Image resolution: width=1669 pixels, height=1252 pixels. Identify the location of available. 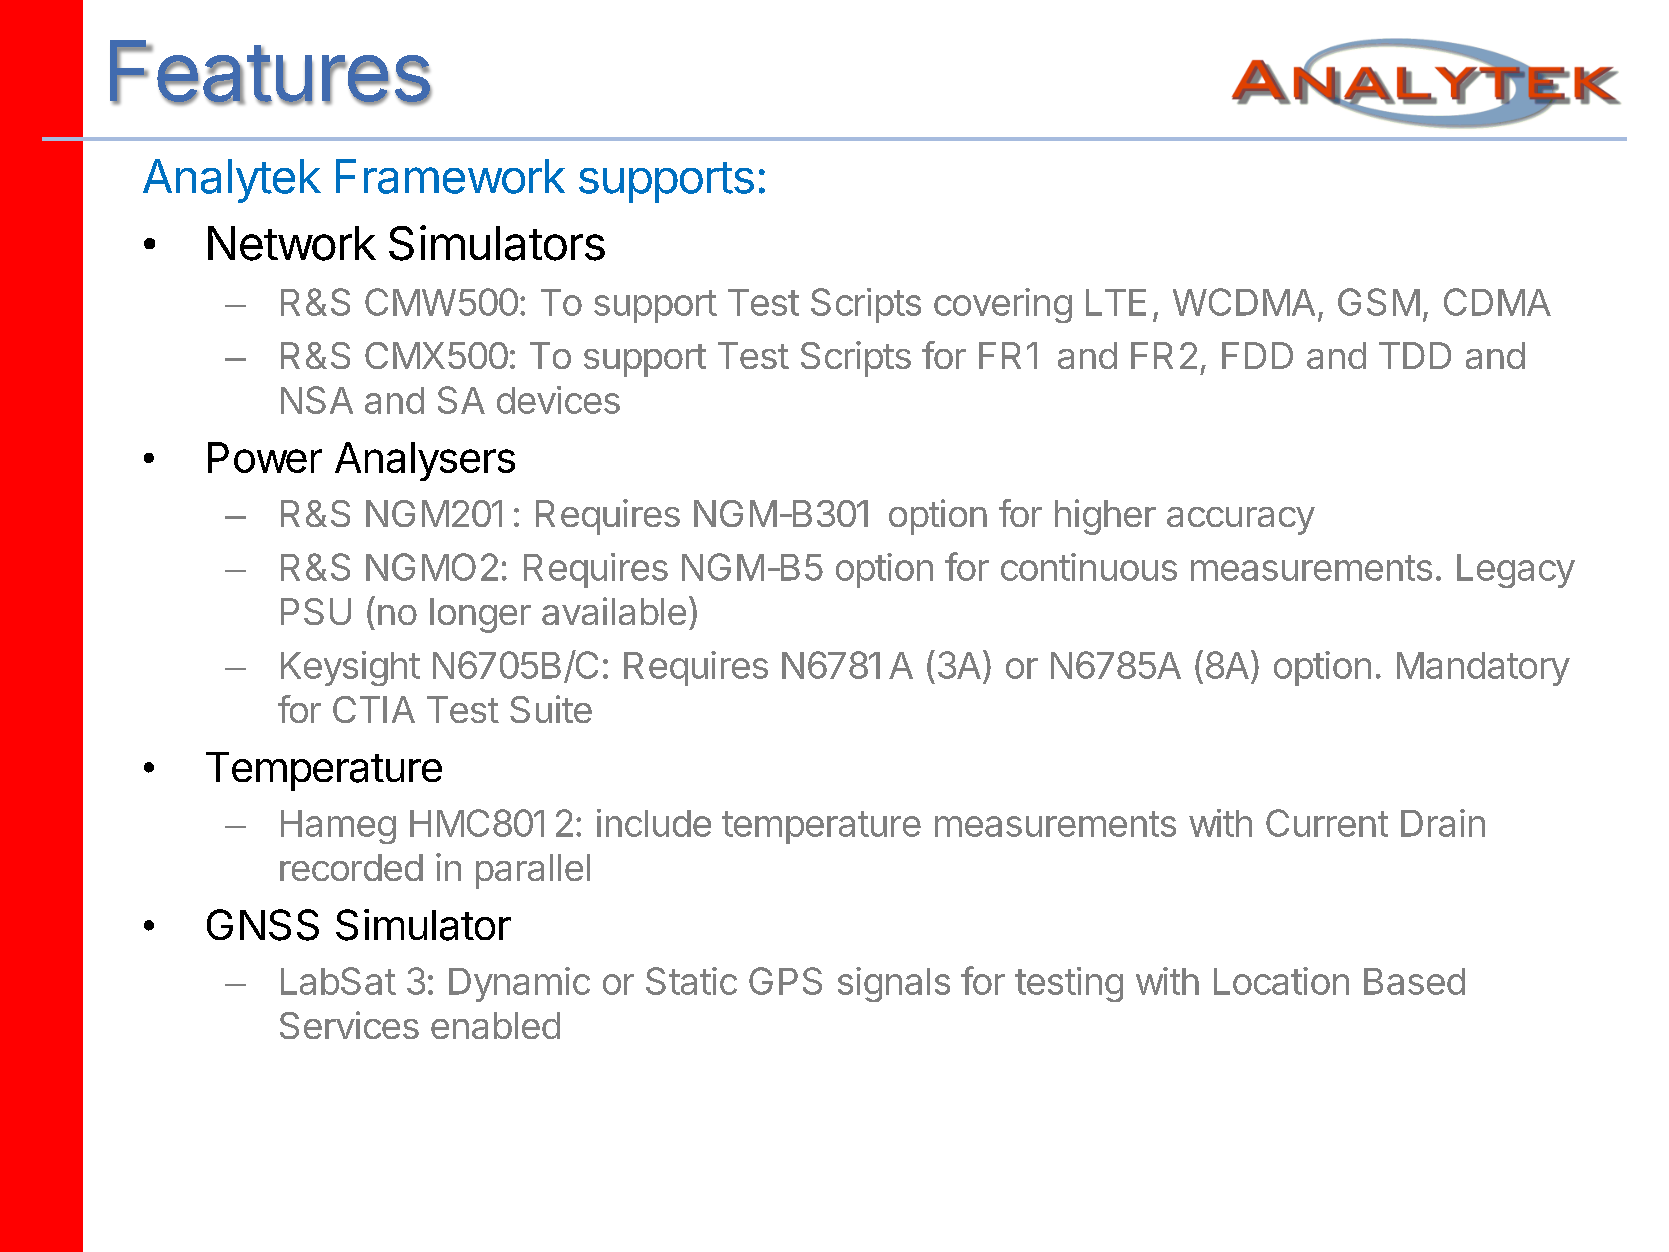
(614, 611).
